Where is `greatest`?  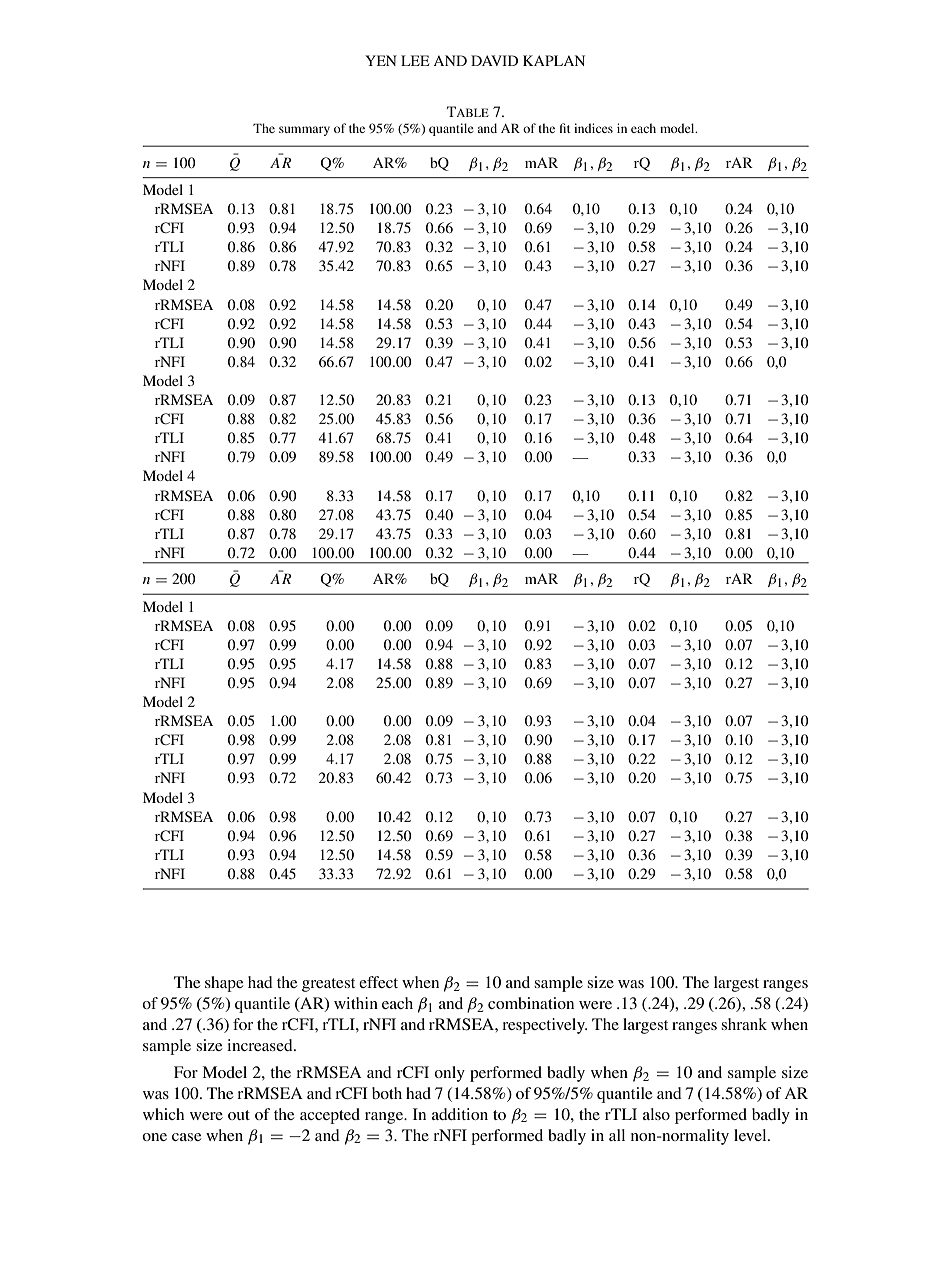 greatest is located at coordinates (328, 985).
